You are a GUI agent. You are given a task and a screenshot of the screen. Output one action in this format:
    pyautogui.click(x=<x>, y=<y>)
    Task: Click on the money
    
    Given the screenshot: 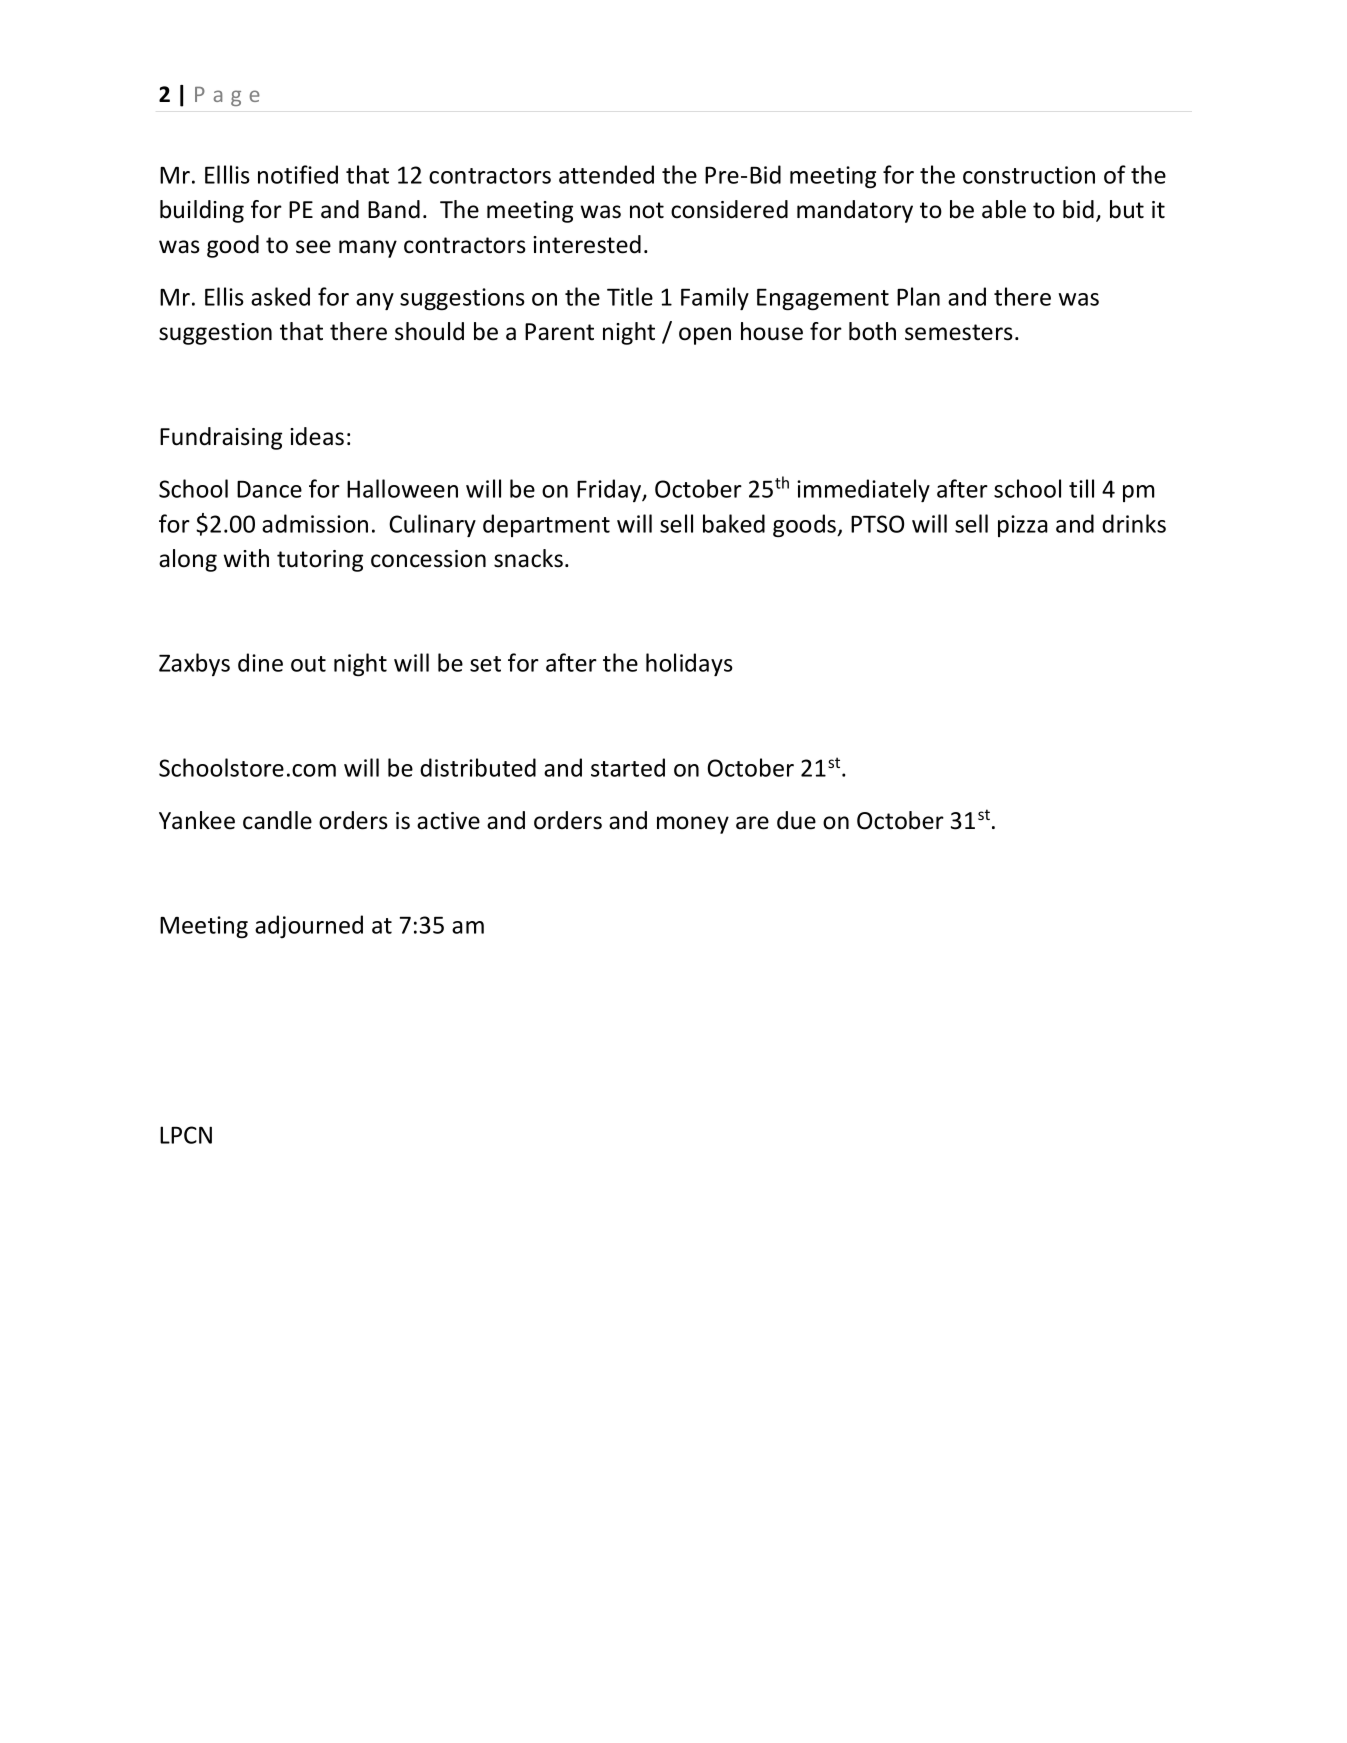 What is the action you would take?
    pyautogui.click(x=693, y=825)
